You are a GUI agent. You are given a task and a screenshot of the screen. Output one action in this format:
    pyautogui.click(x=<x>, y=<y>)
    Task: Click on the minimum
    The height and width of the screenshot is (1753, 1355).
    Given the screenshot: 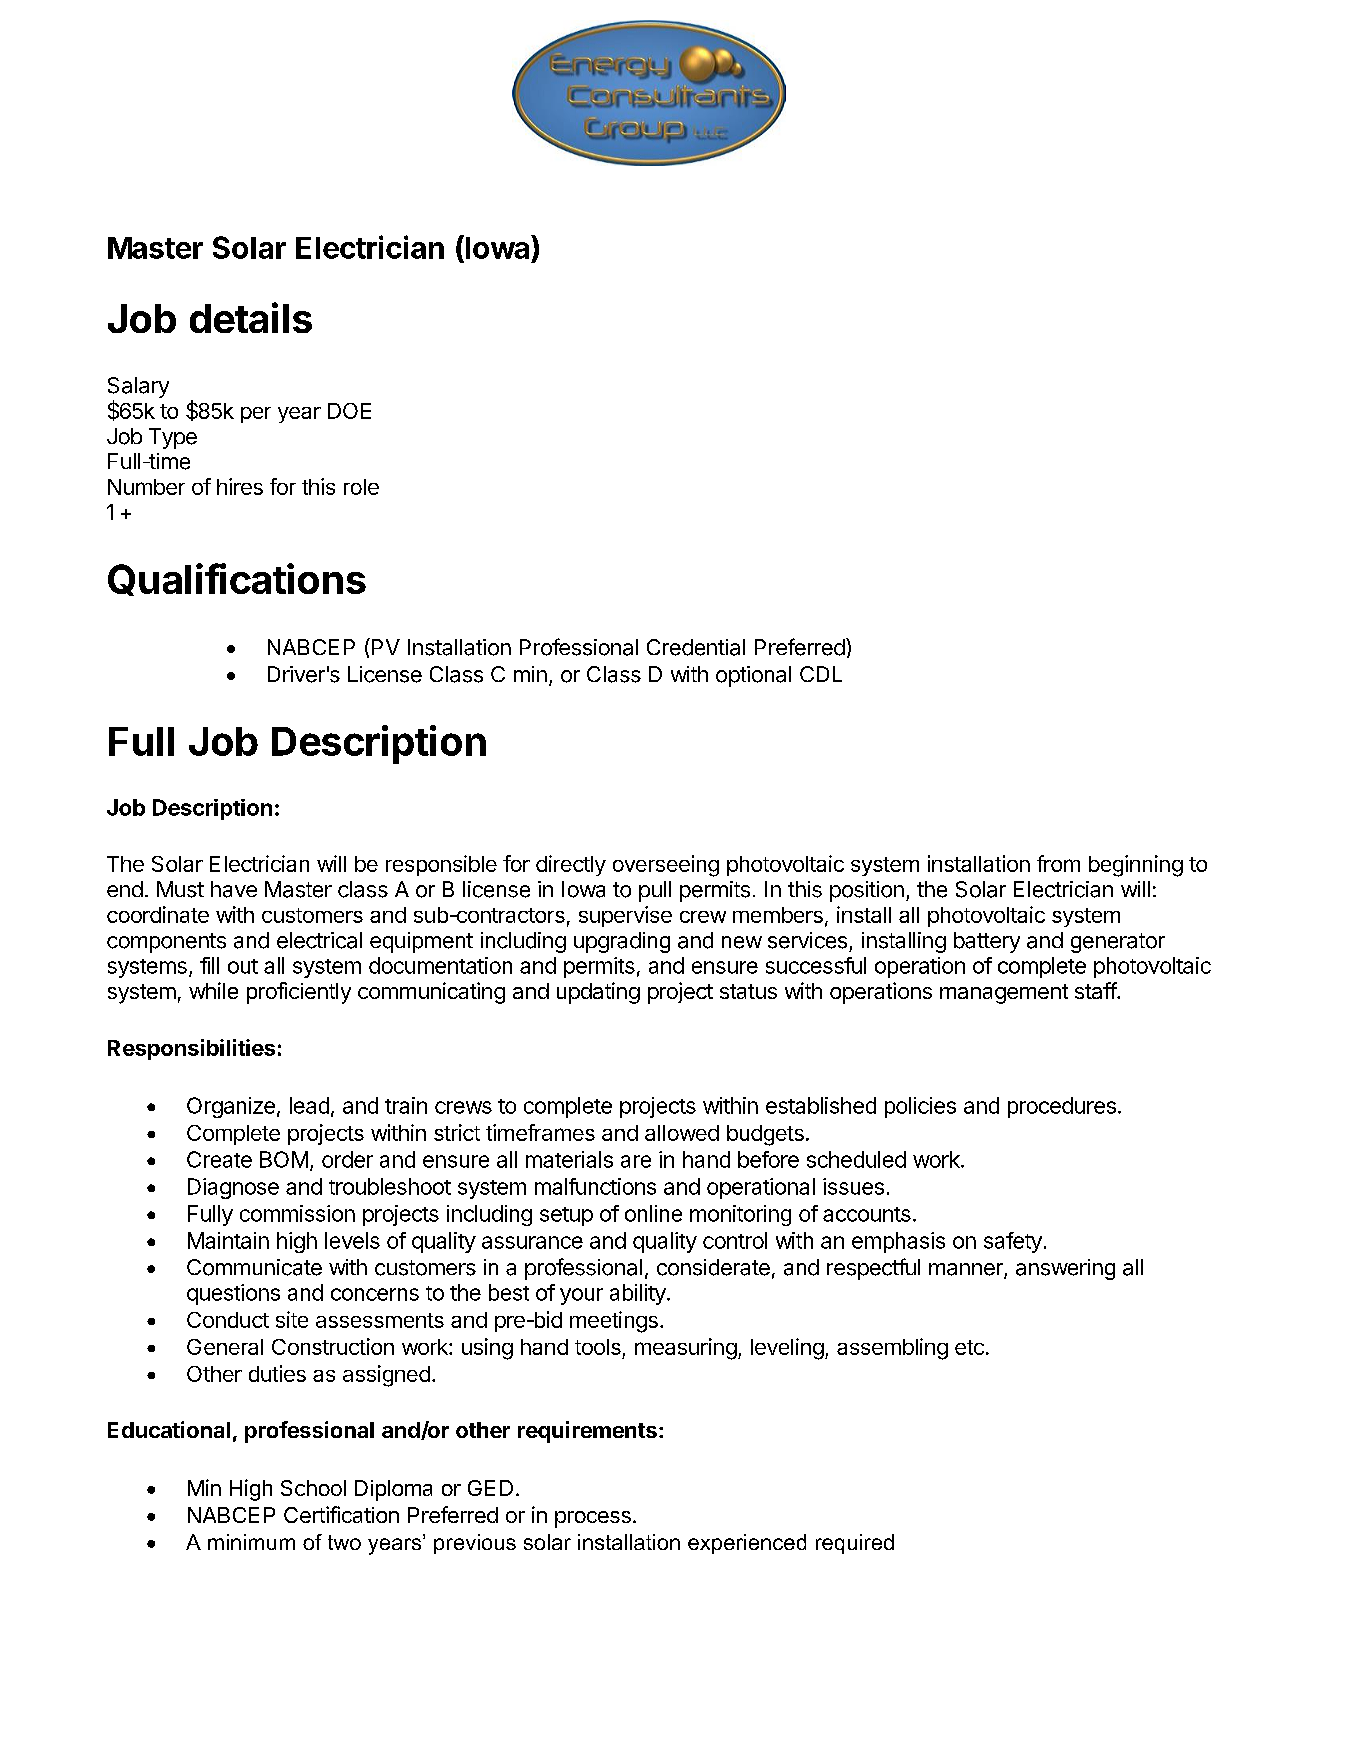 What is the action you would take?
    pyautogui.click(x=251, y=1542)
